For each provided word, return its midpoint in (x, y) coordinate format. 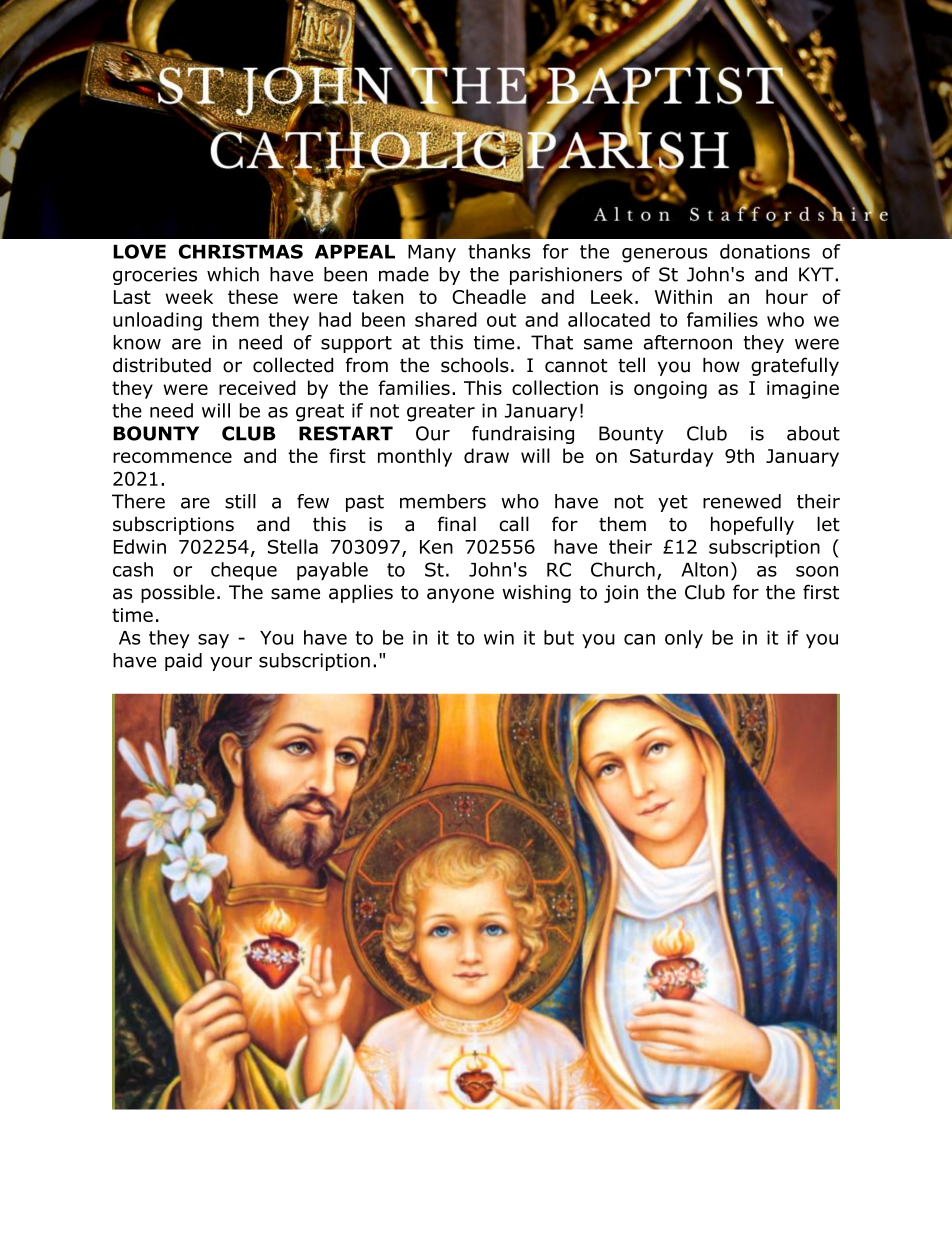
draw (486, 455)
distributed (162, 365)
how (721, 365)
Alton (704, 569)
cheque (244, 571)
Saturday (671, 457)
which (233, 274)
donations (765, 251)
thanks (499, 251)
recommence (172, 457)
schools (475, 365)
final (457, 524)
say (213, 641)
